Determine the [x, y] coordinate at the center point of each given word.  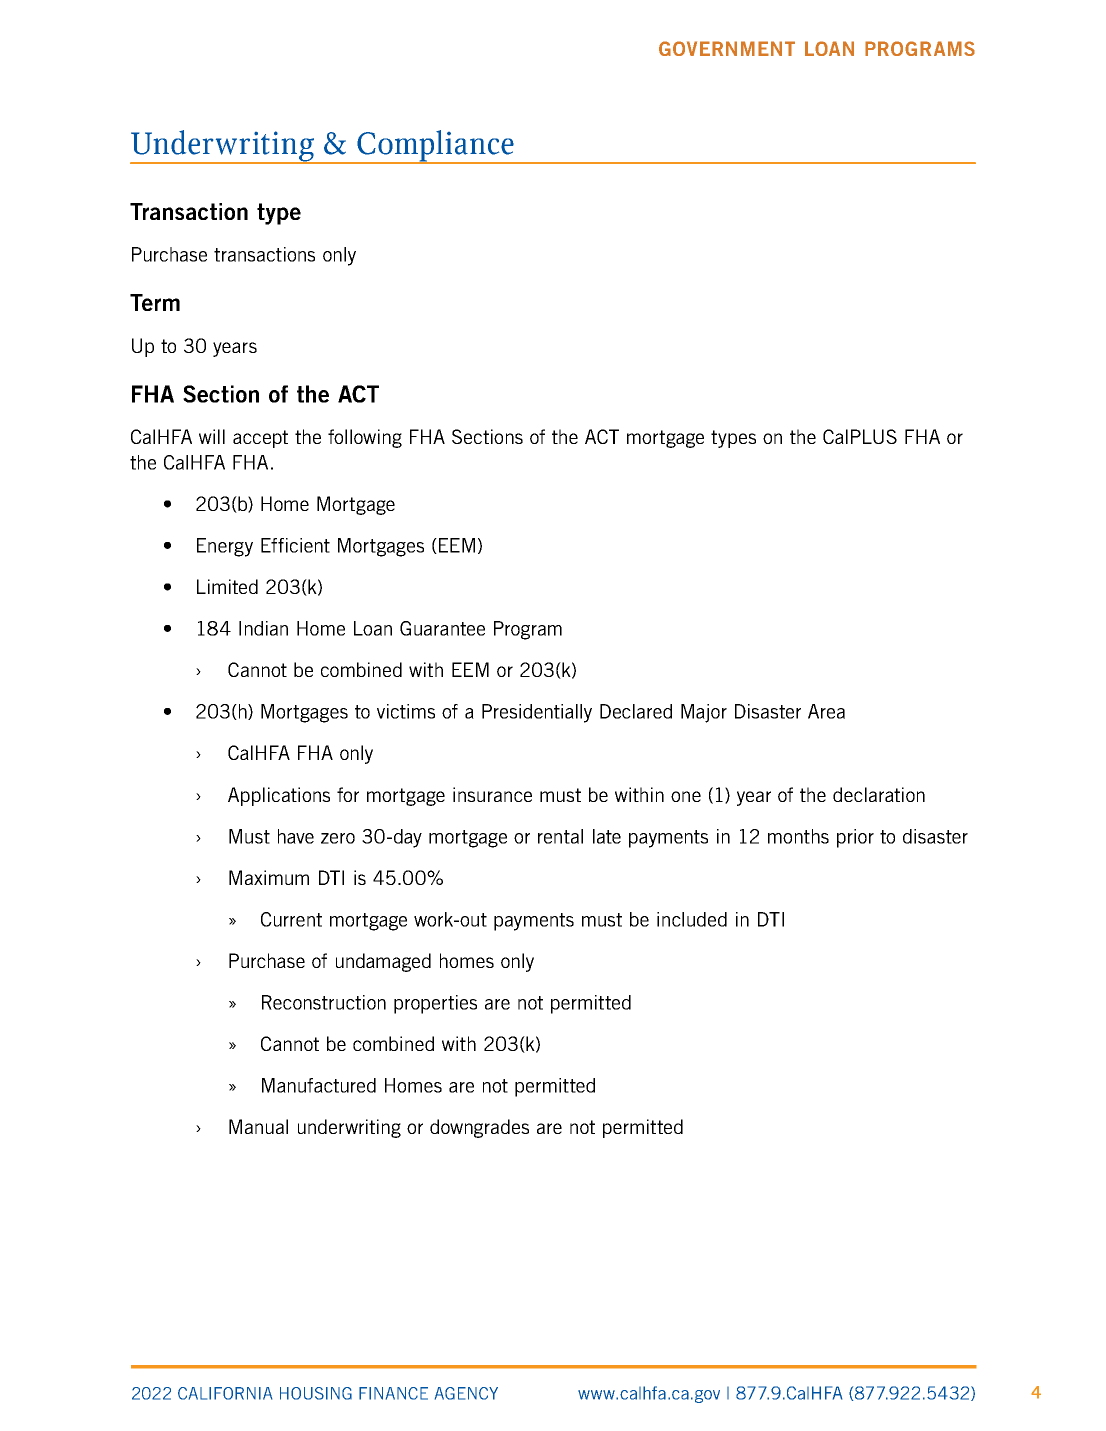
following [365, 438]
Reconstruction [324, 1002]
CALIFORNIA [225, 1393]
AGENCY [466, 1393]
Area [826, 711]
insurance [492, 794]
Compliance [435, 147]
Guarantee [442, 628]
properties [435, 1004]
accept [260, 439]
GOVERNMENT [727, 48]
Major [704, 713]
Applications [279, 796]
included [692, 919]
